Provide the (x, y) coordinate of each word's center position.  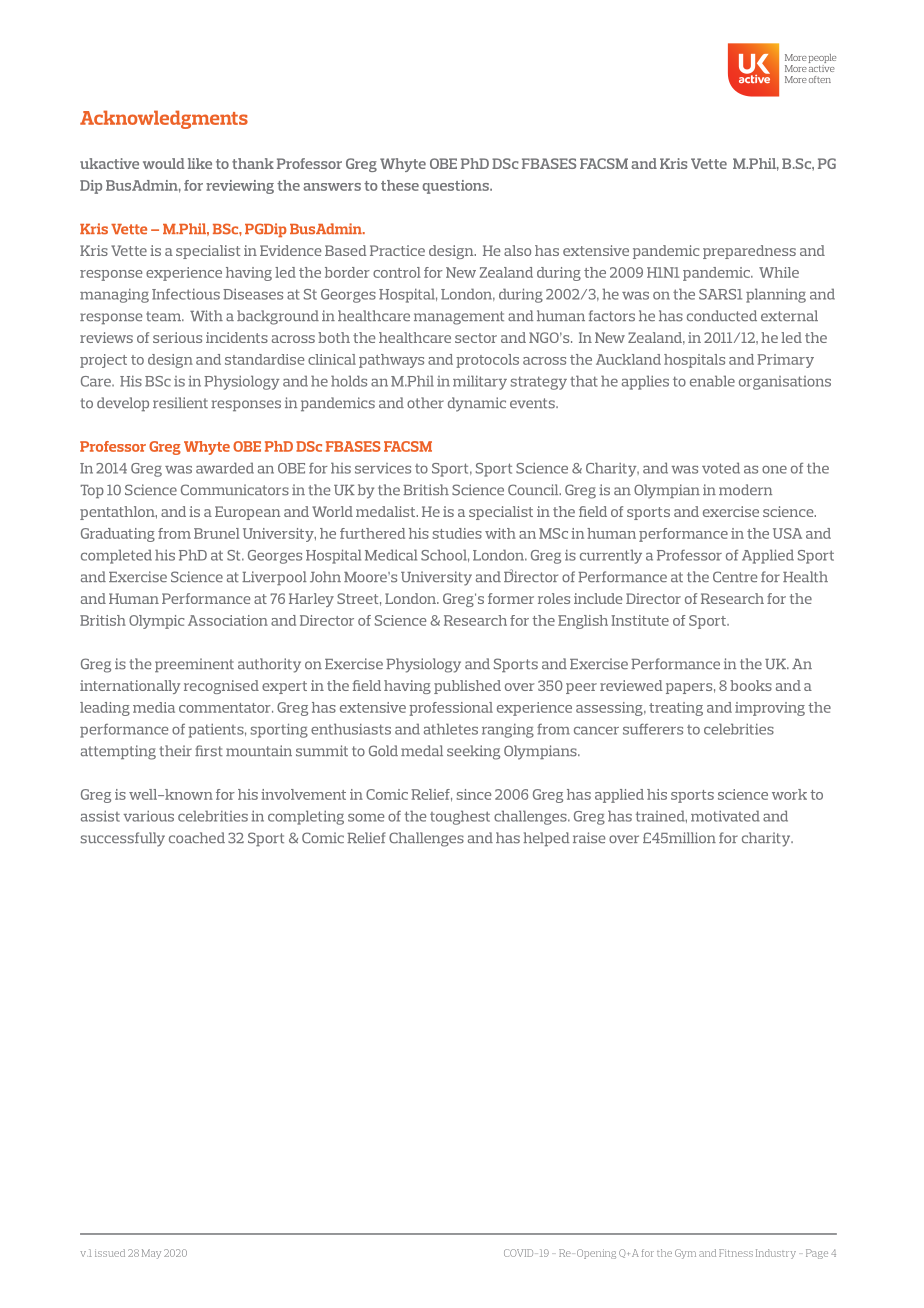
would (164, 163)
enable (712, 381)
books (751, 685)
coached (197, 838)
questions (457, 187)
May (151, 1254)
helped (546, 839)
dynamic (477, 404)
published (467, 687)
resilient (180, 403)
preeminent (194, 665)
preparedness (749, 252)
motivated (725, 816)
